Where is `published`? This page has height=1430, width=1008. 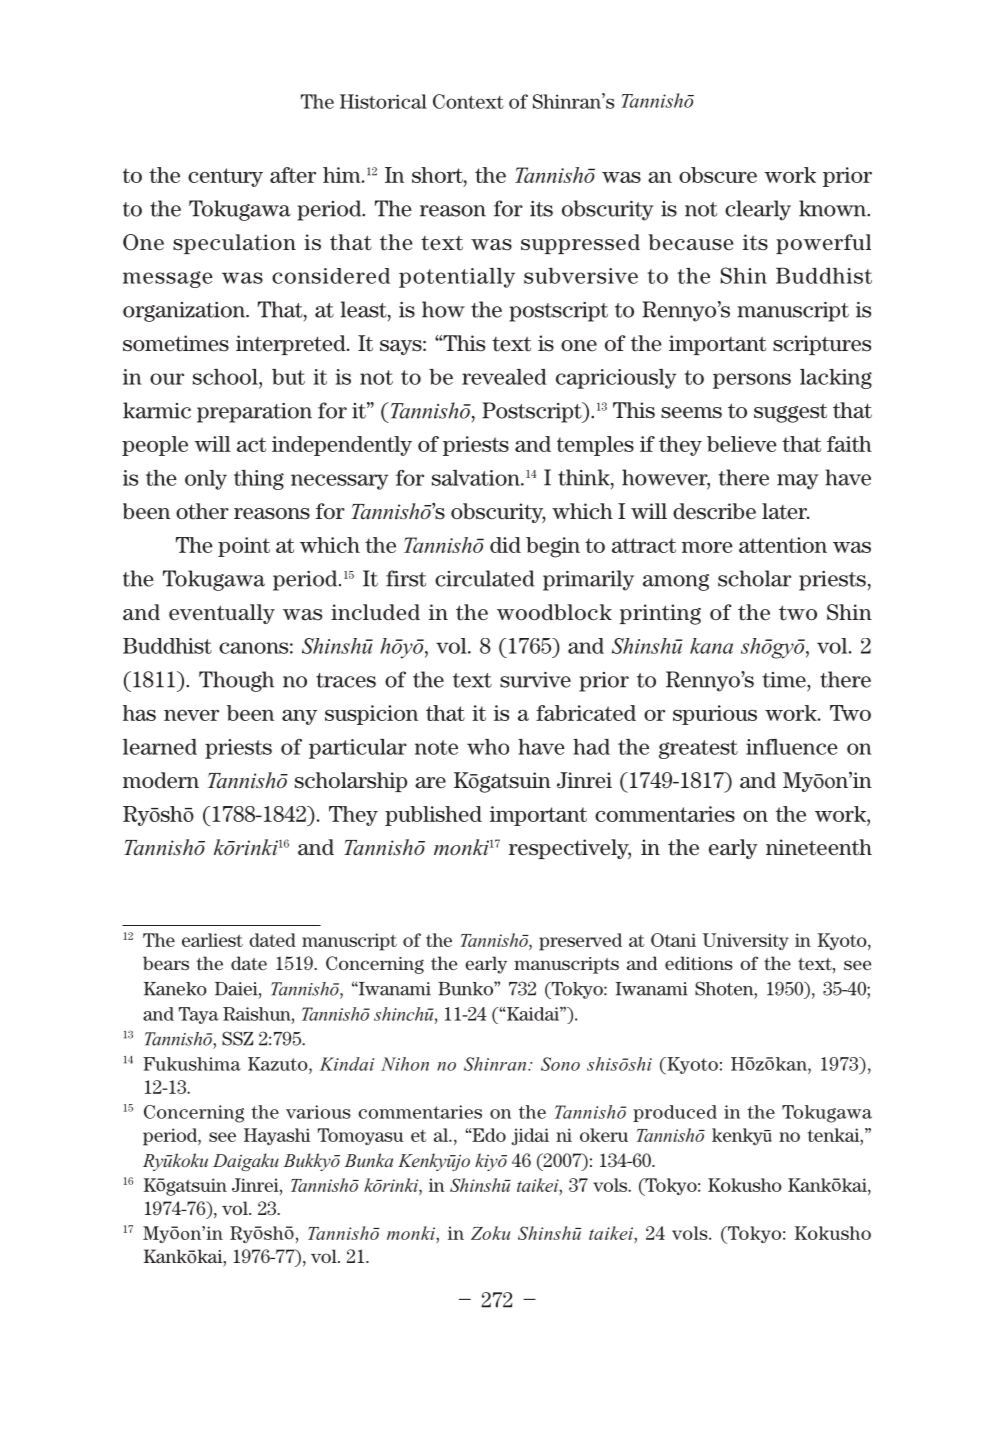 published is located at coordinates (433, 816).
